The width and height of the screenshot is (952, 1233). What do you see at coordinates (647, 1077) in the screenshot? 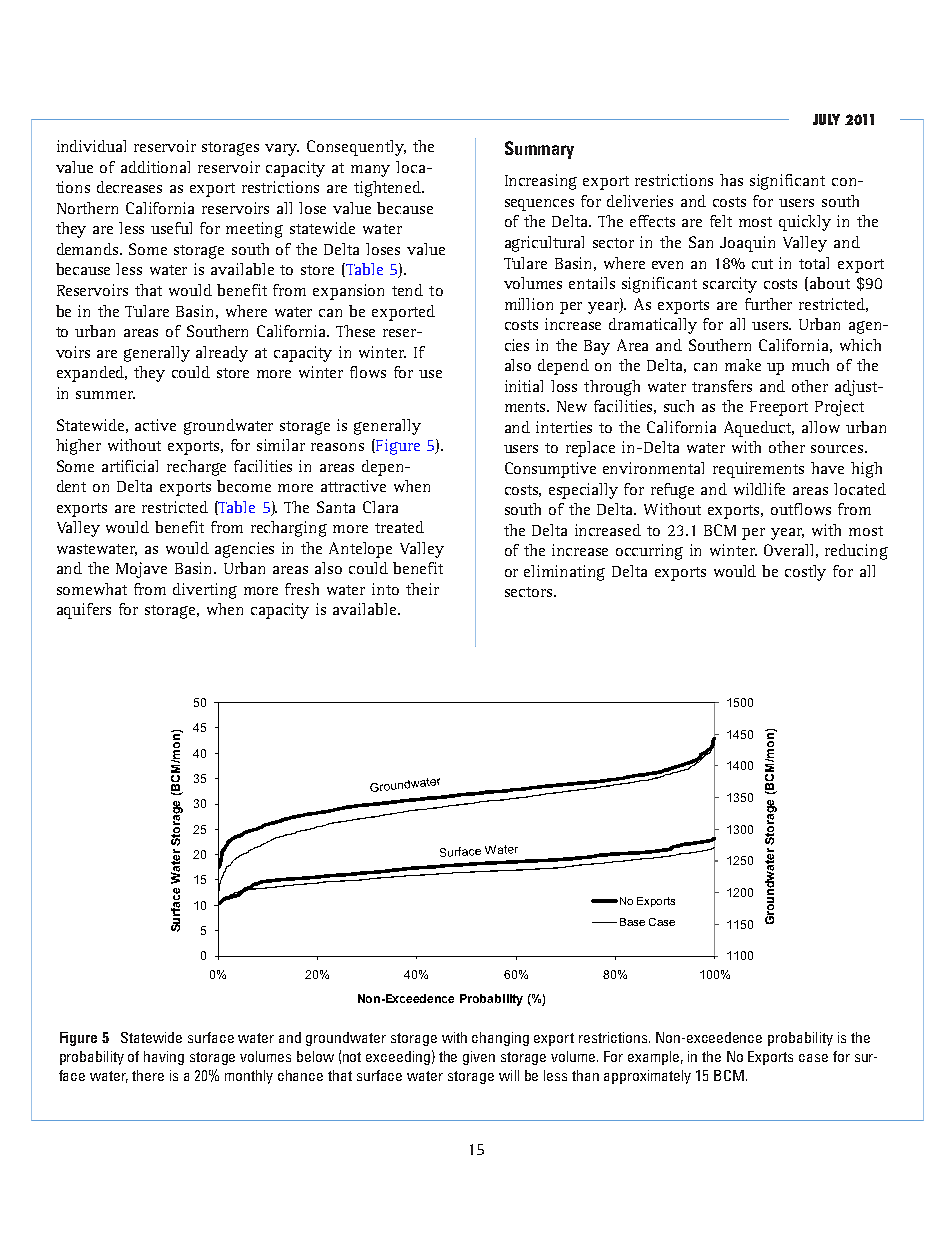
I see `approximately` at bounding box center [647, 1077].
